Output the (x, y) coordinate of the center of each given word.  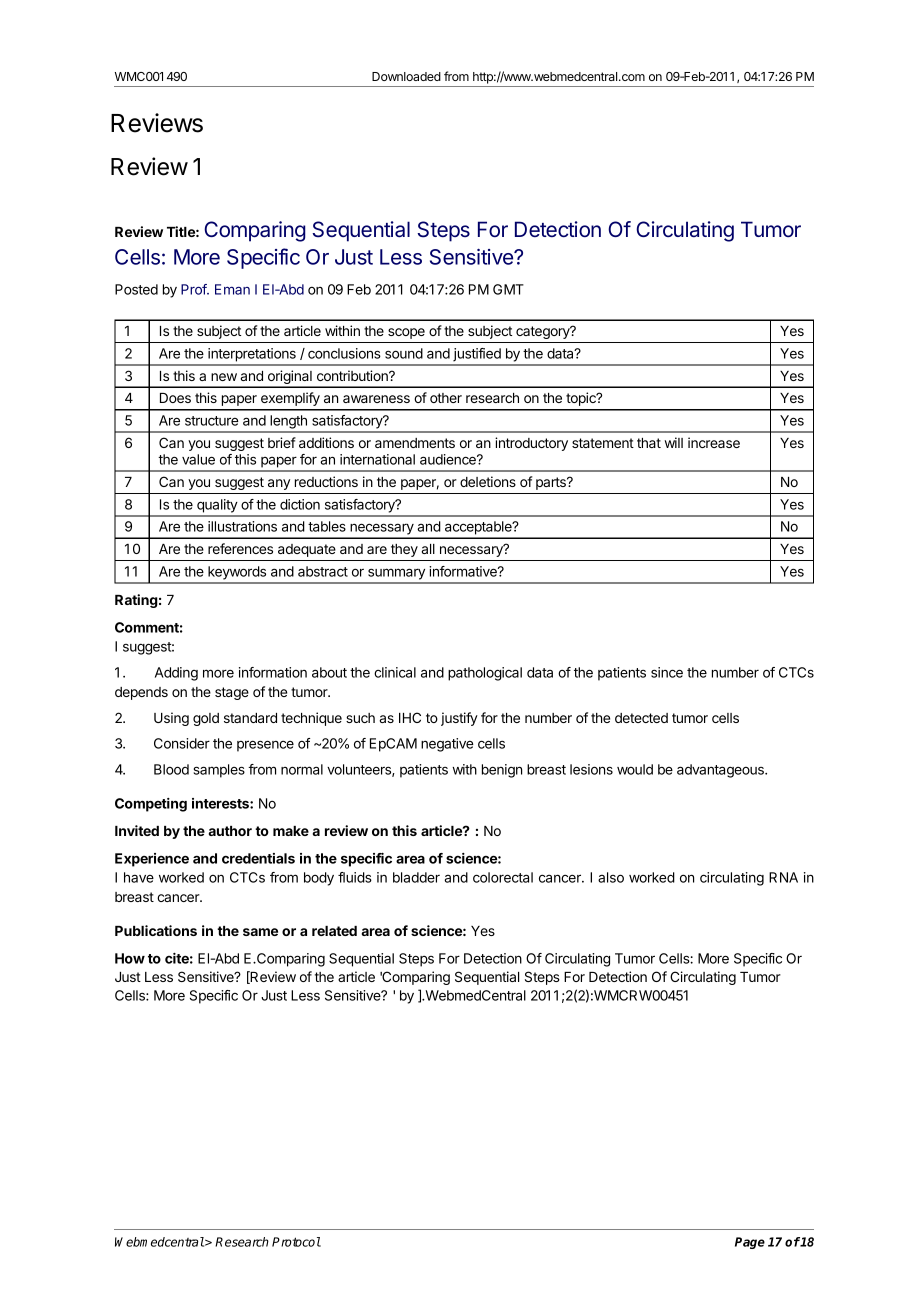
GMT (508, 289)
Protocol (296, 1242)
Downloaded (406, 76)
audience (449, 459)
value (198, 459)
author (230, 831)
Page (750, 1243)
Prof (194, 289)
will (673, 442)
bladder (416, 877)
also (611, 877)
